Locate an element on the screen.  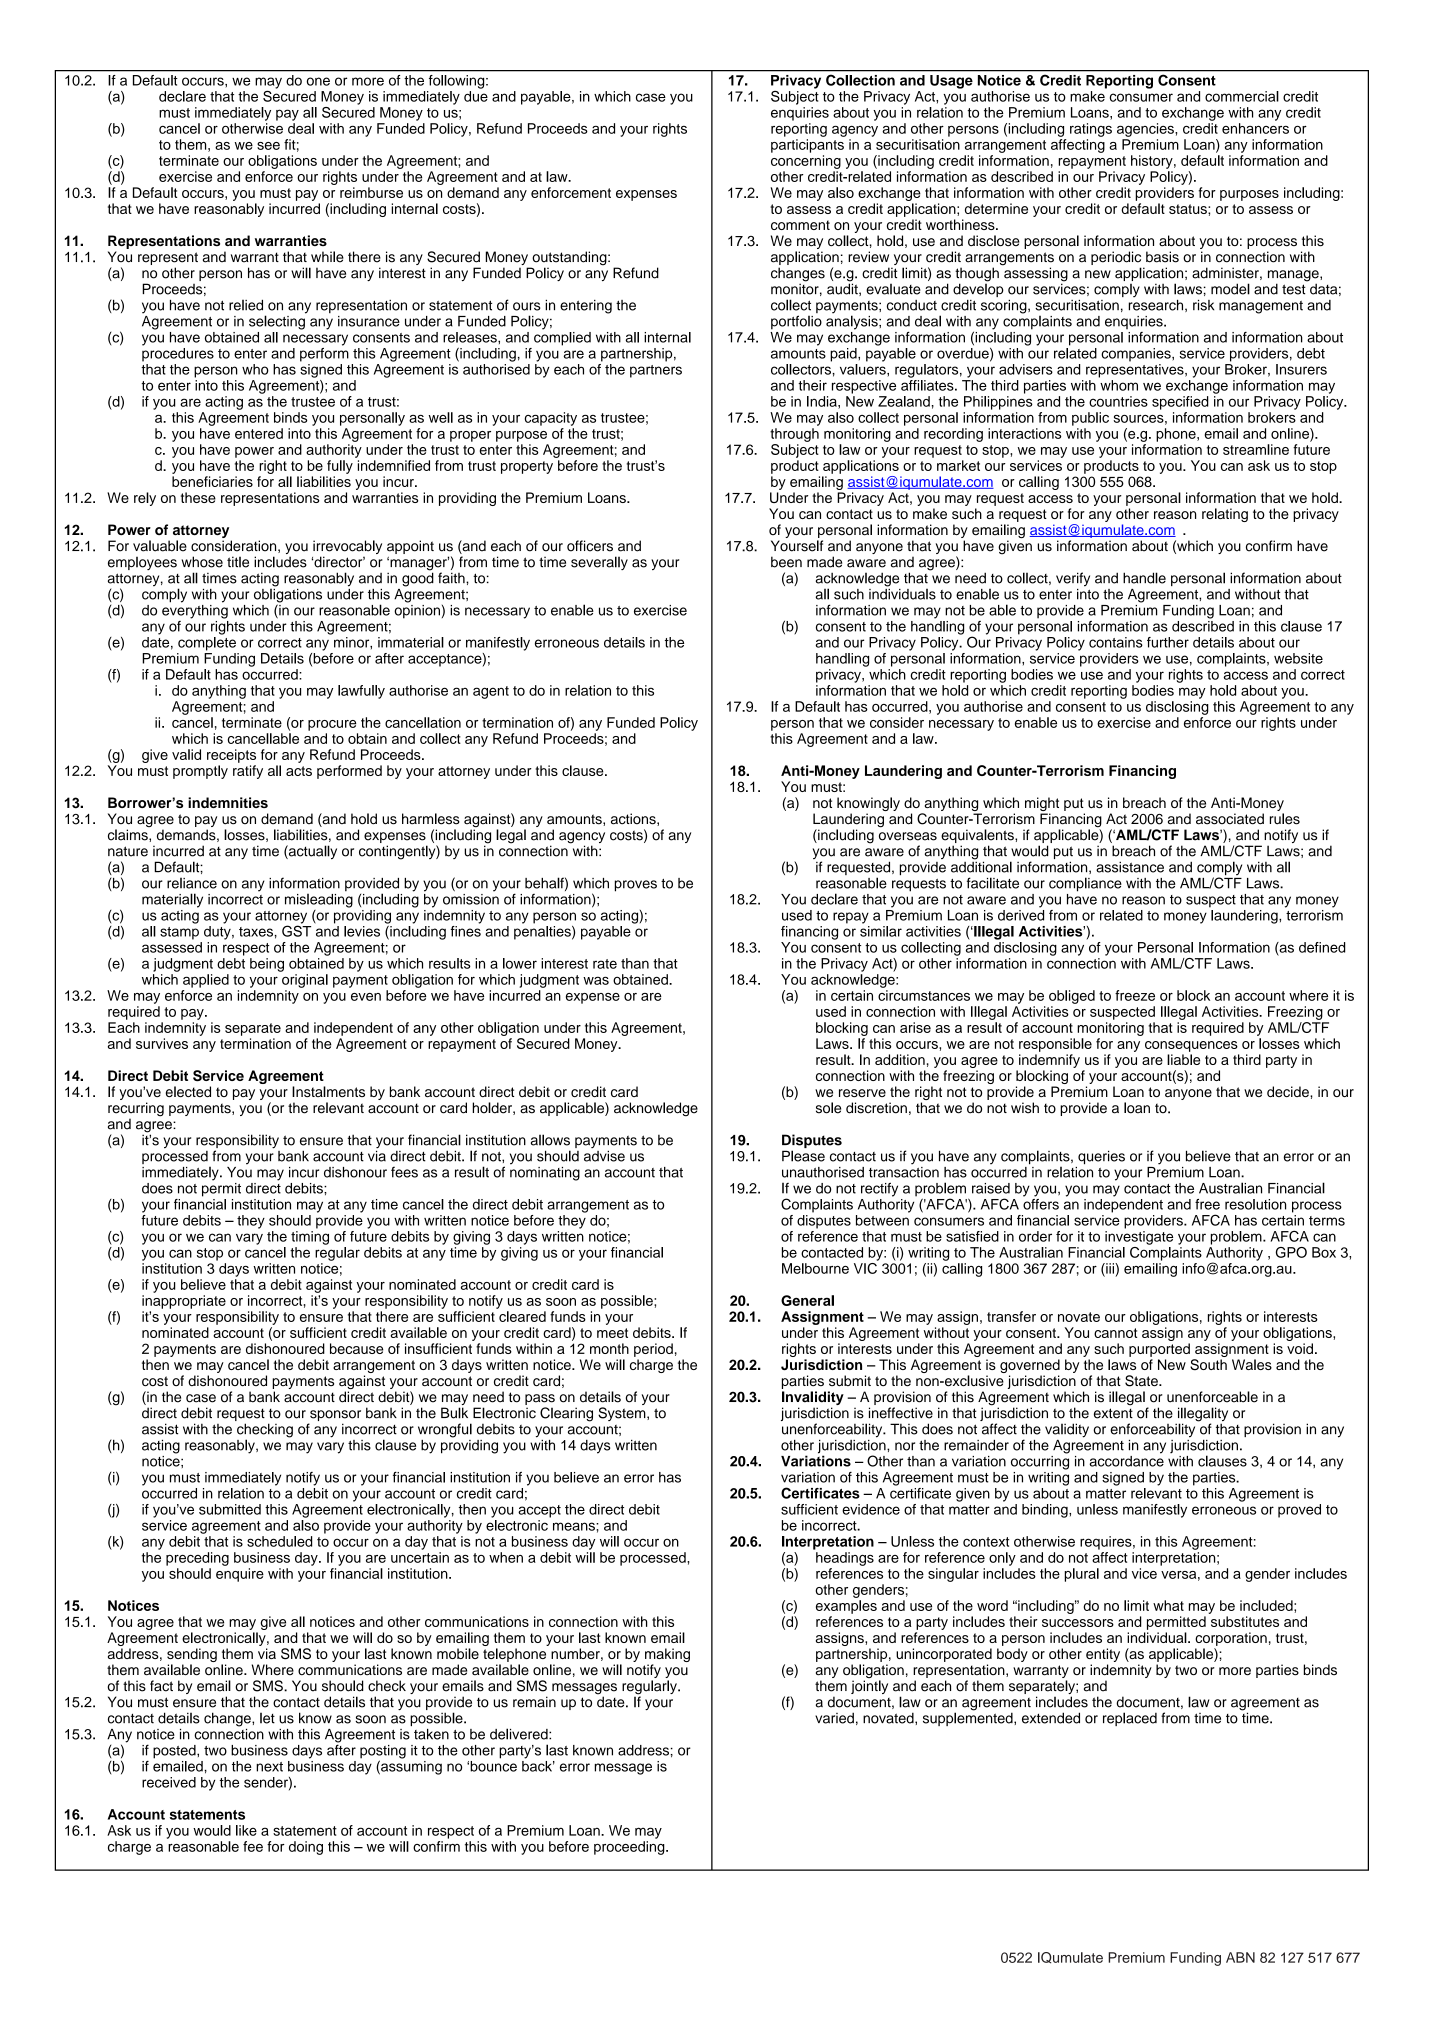
scheduled is located at coordinates (279, 1541).
